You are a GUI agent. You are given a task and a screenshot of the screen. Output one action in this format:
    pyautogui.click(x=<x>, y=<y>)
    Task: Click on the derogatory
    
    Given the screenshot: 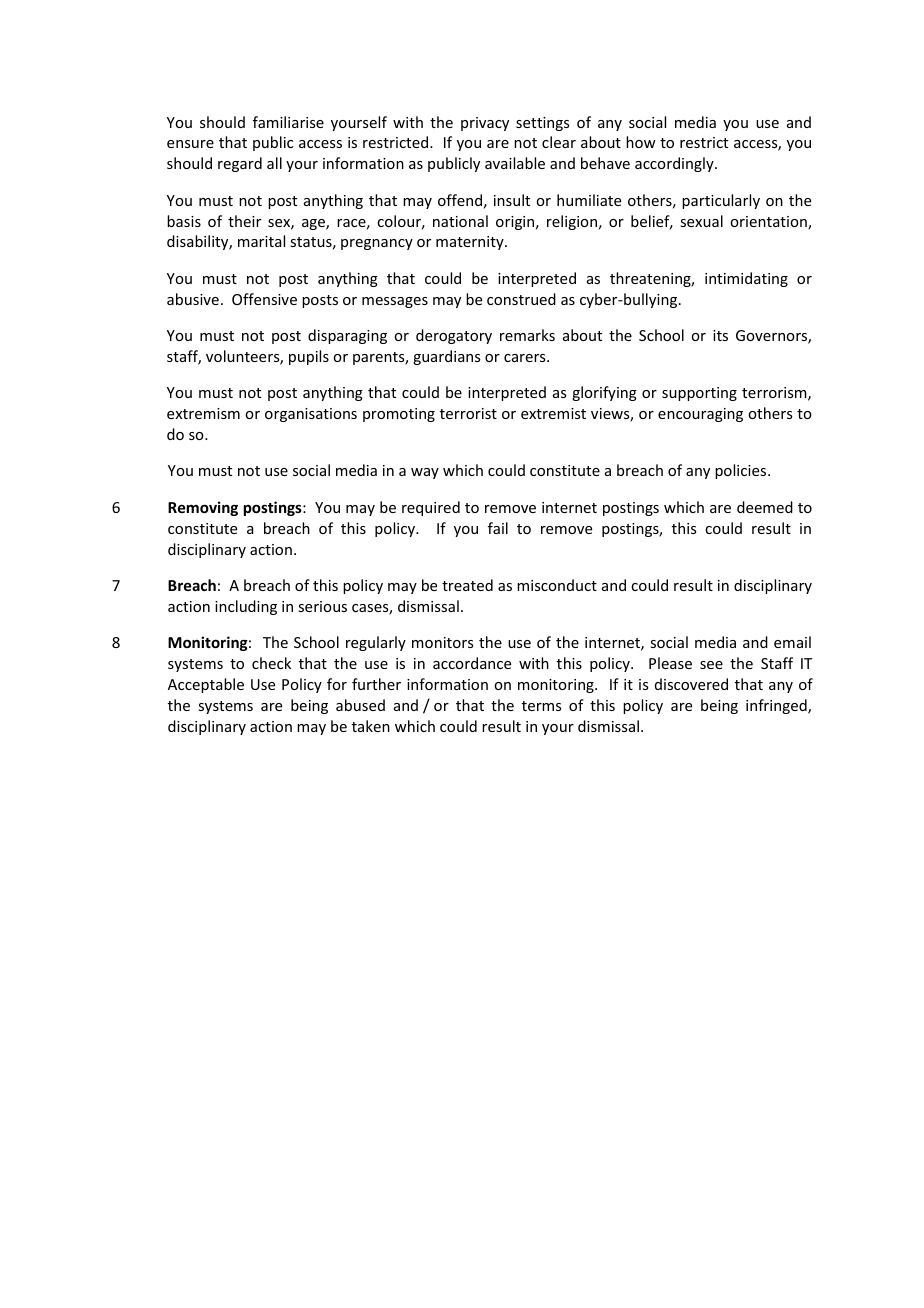 What is the action you would take?
    pyautogui.click(x=454, y=336)
